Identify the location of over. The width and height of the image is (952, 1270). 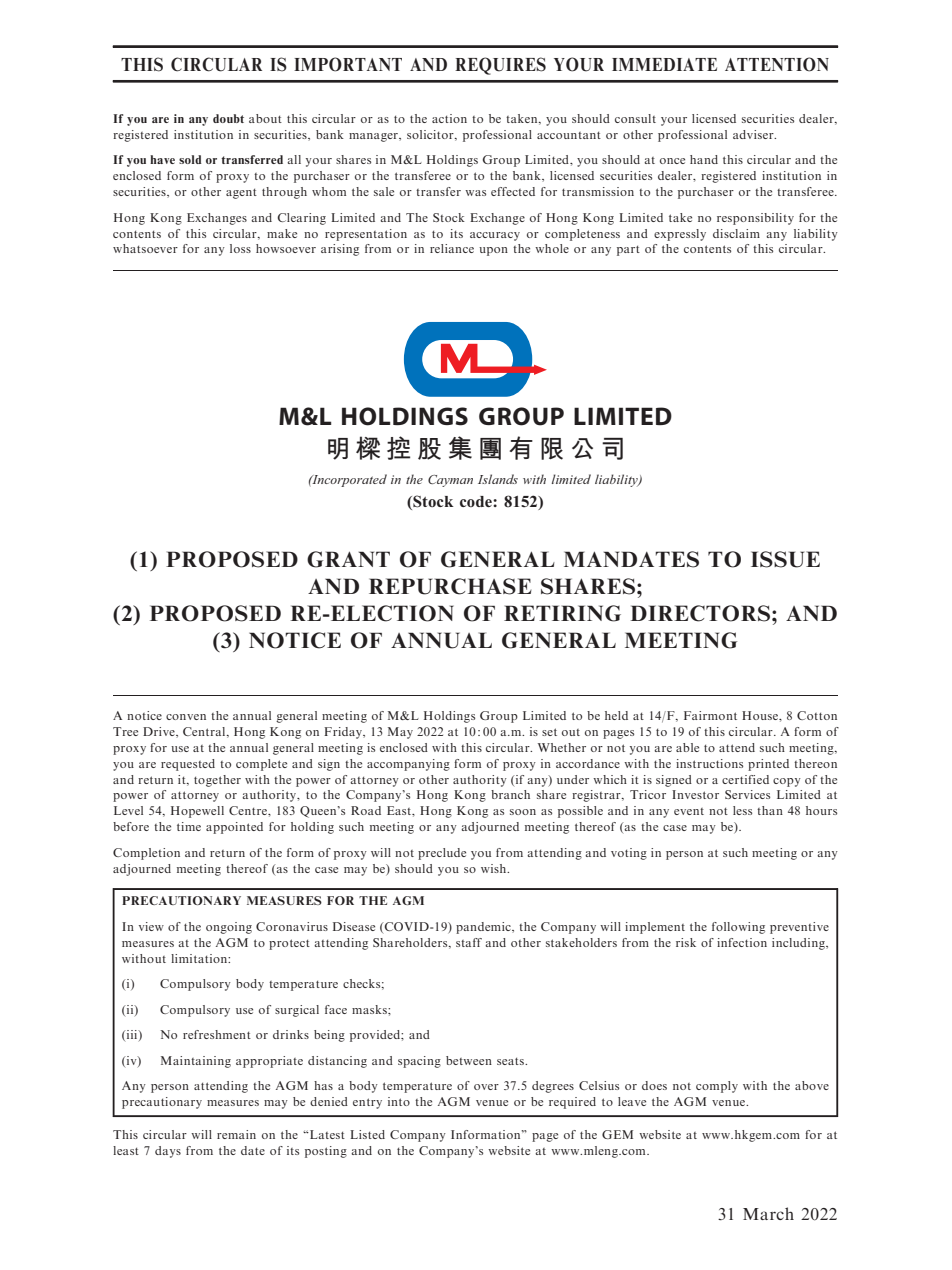
(486, 1087).
